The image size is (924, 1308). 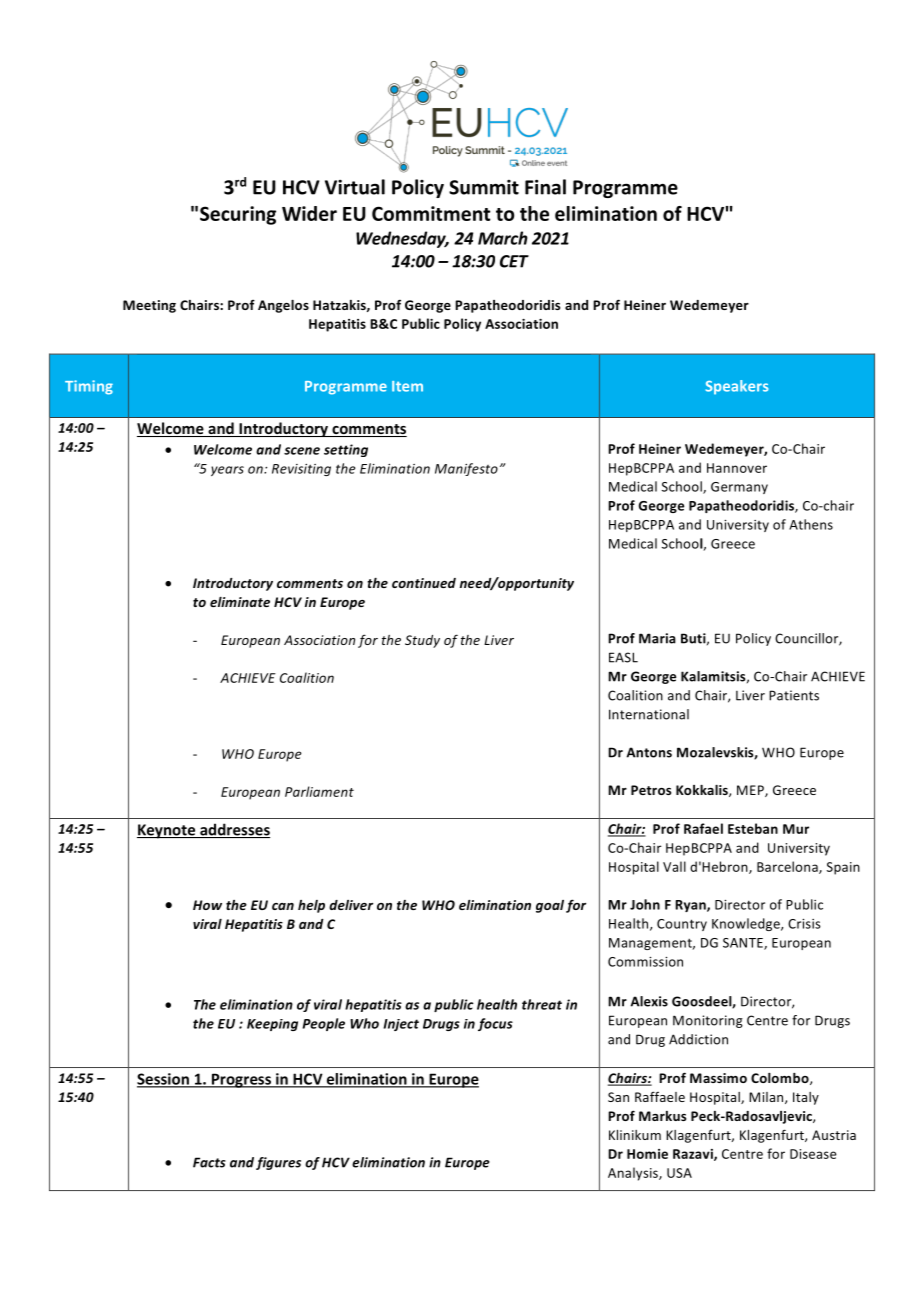 What do you see at coordinates (753, 828) in the screenshot?
I see `Esteban` at bounding box center [753, 828].
